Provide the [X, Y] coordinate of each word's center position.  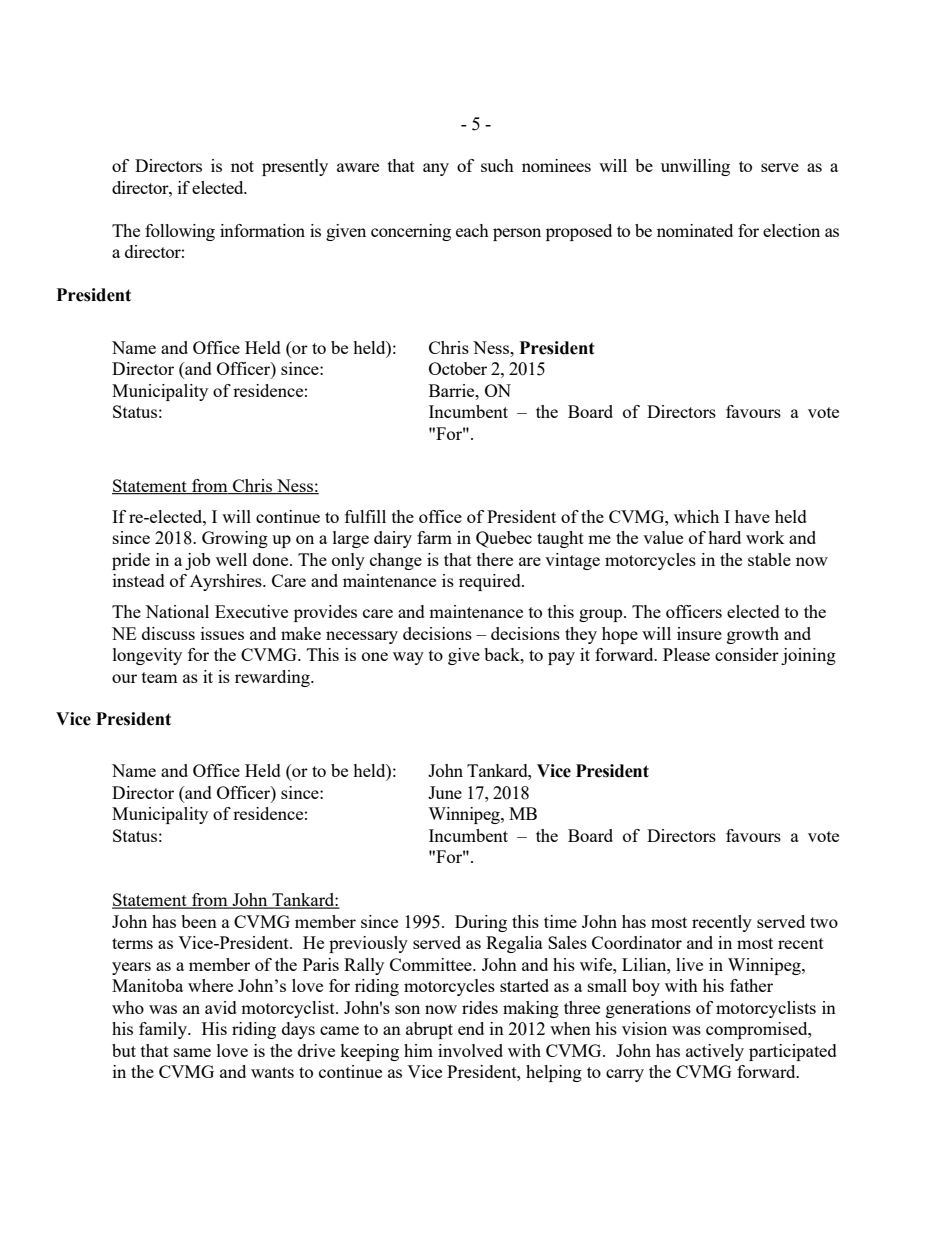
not [242, 166]
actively [715, 1052]
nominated [695, 230]
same [192, 1052]
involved [470, 1050]
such [497, 165]
